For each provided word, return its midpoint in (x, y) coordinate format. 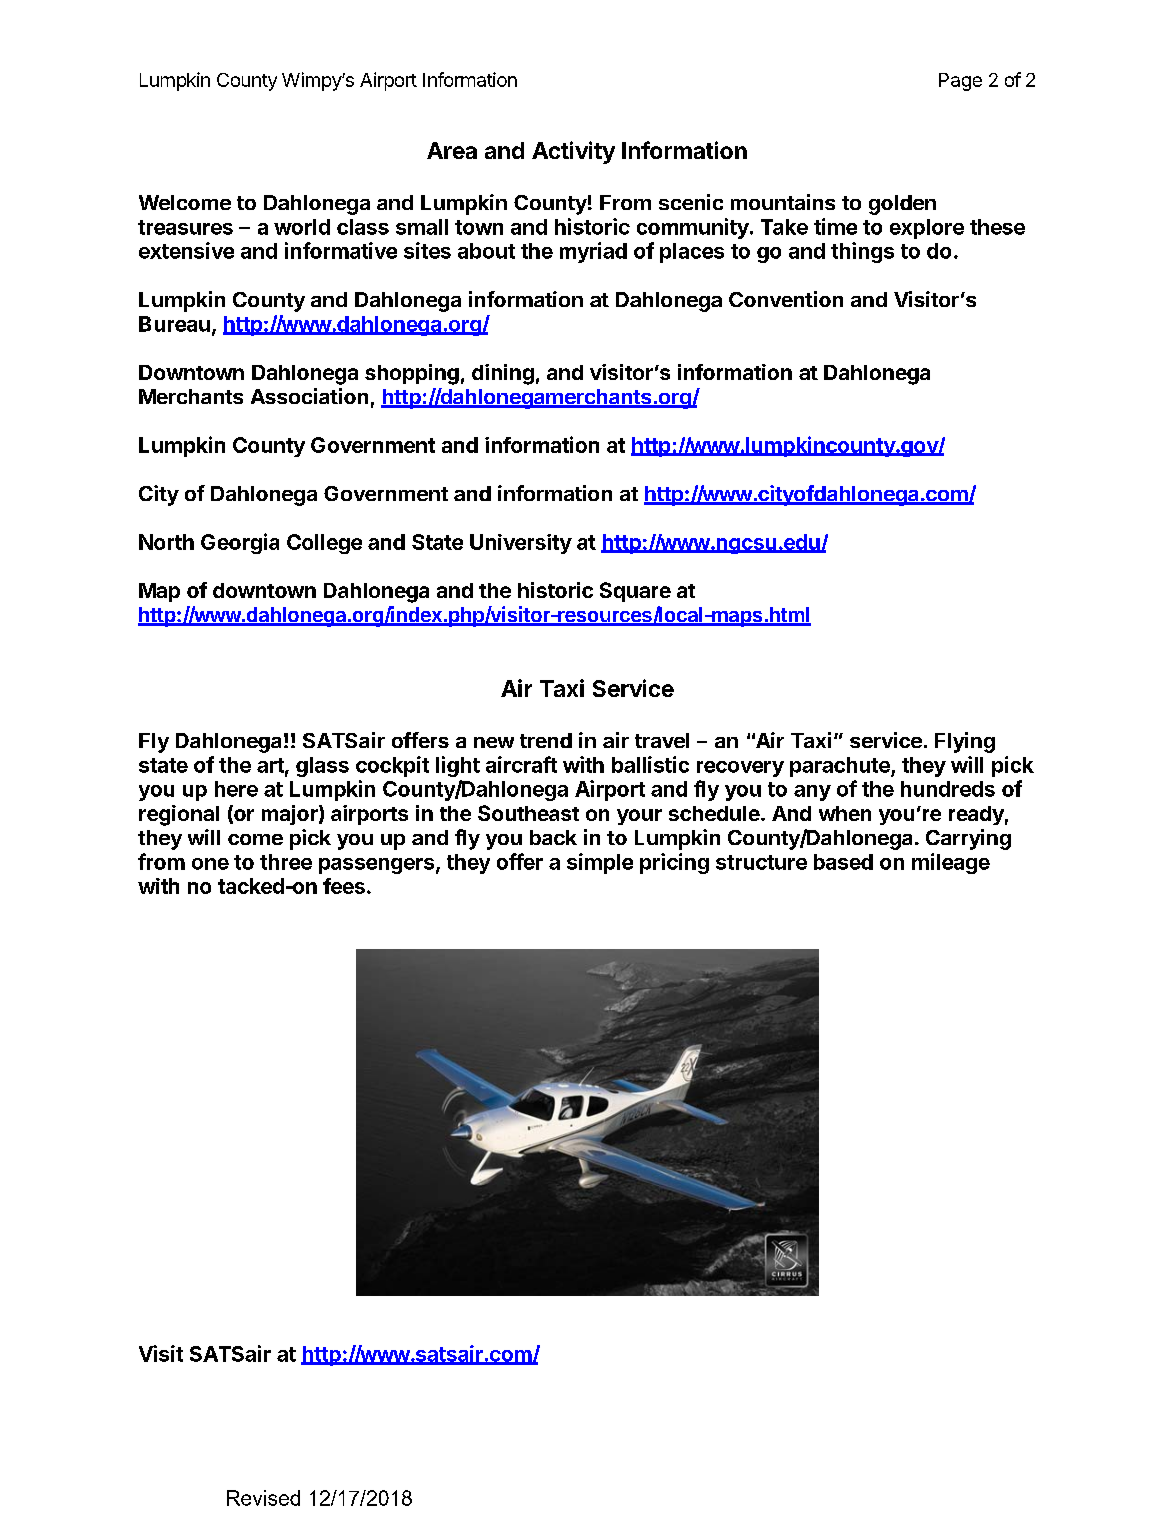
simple (600, 863)
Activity (573, 152)
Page (960, 82)
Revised (263, 1498)
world (302, 227)
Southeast (528, 813)
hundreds (948, 789)
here (236, 789)
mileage (951, 863)
